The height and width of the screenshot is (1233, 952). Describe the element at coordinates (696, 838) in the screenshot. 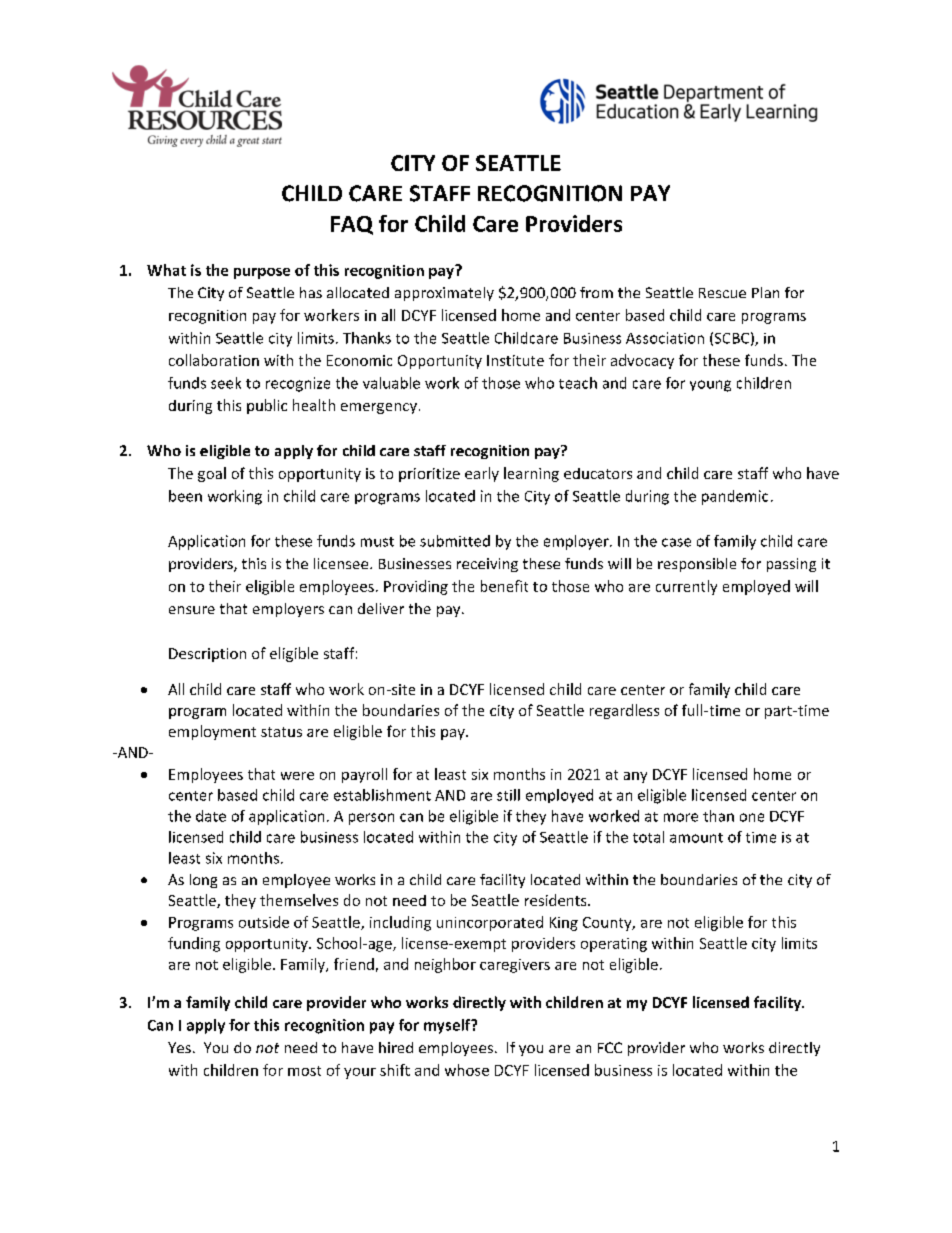

I see `amount` at that location.
